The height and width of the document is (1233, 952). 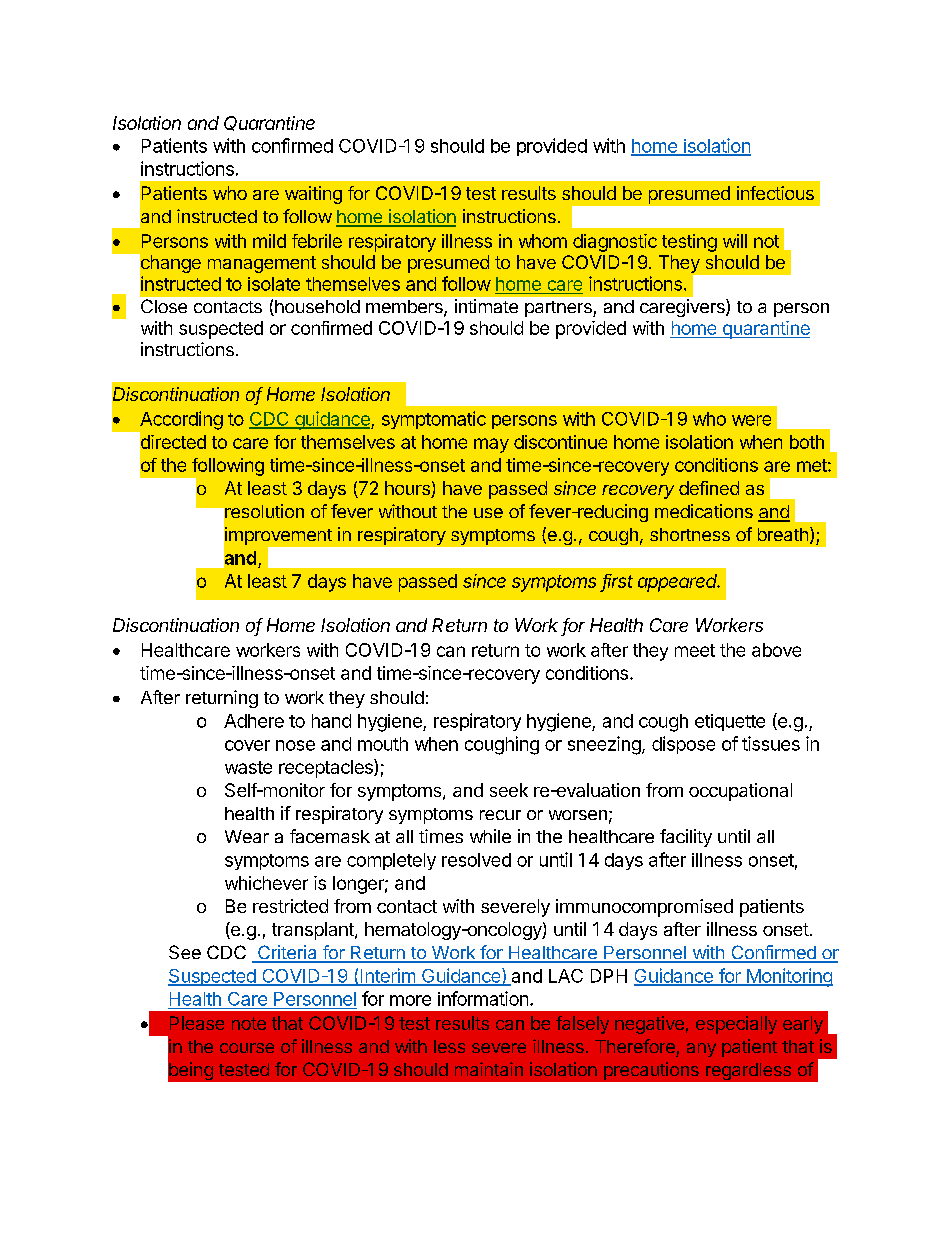 What do you see at coordinates (543, 241) in the document?
I see `whom` at bounding box center [543, 241].
